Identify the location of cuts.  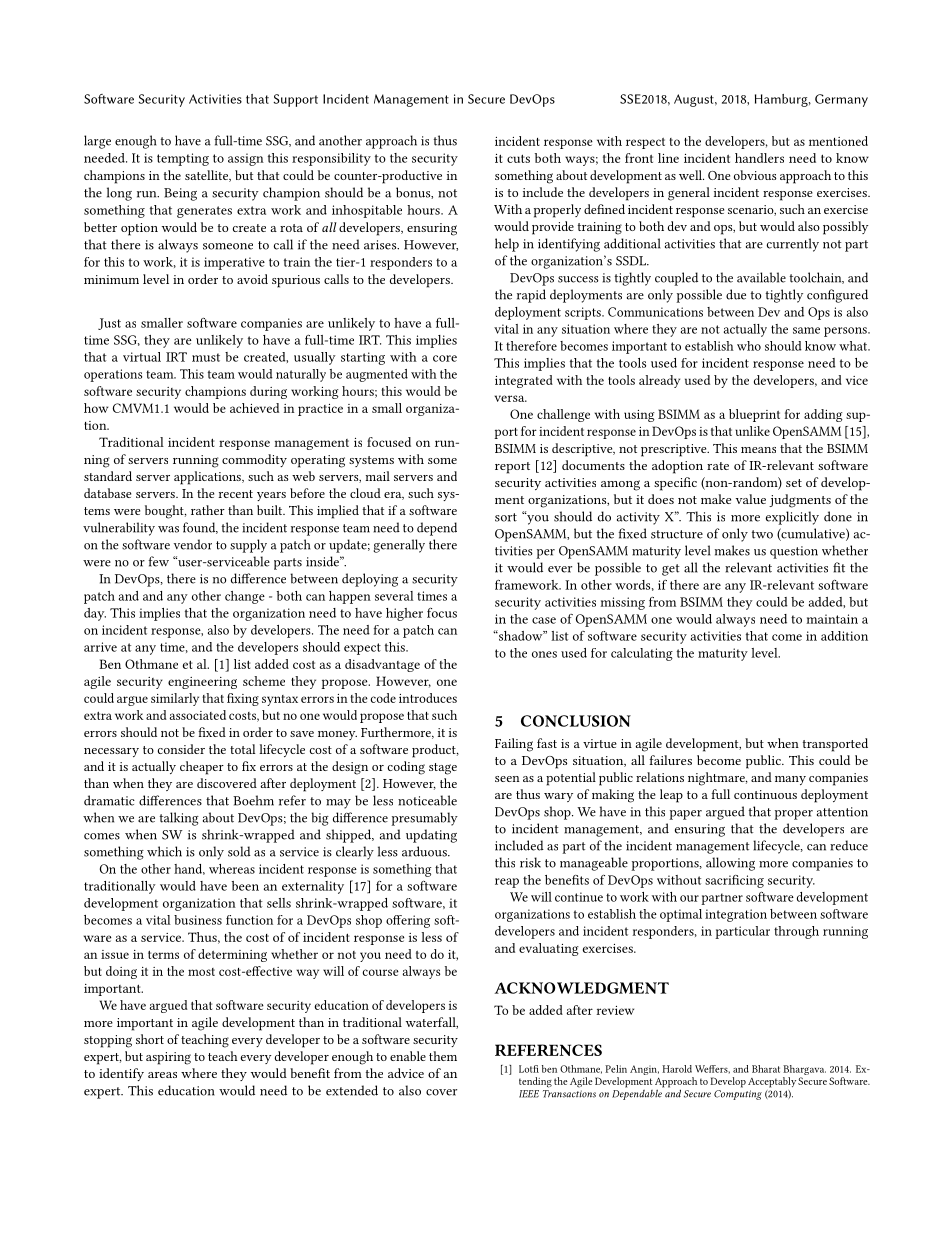
(518, 158).
